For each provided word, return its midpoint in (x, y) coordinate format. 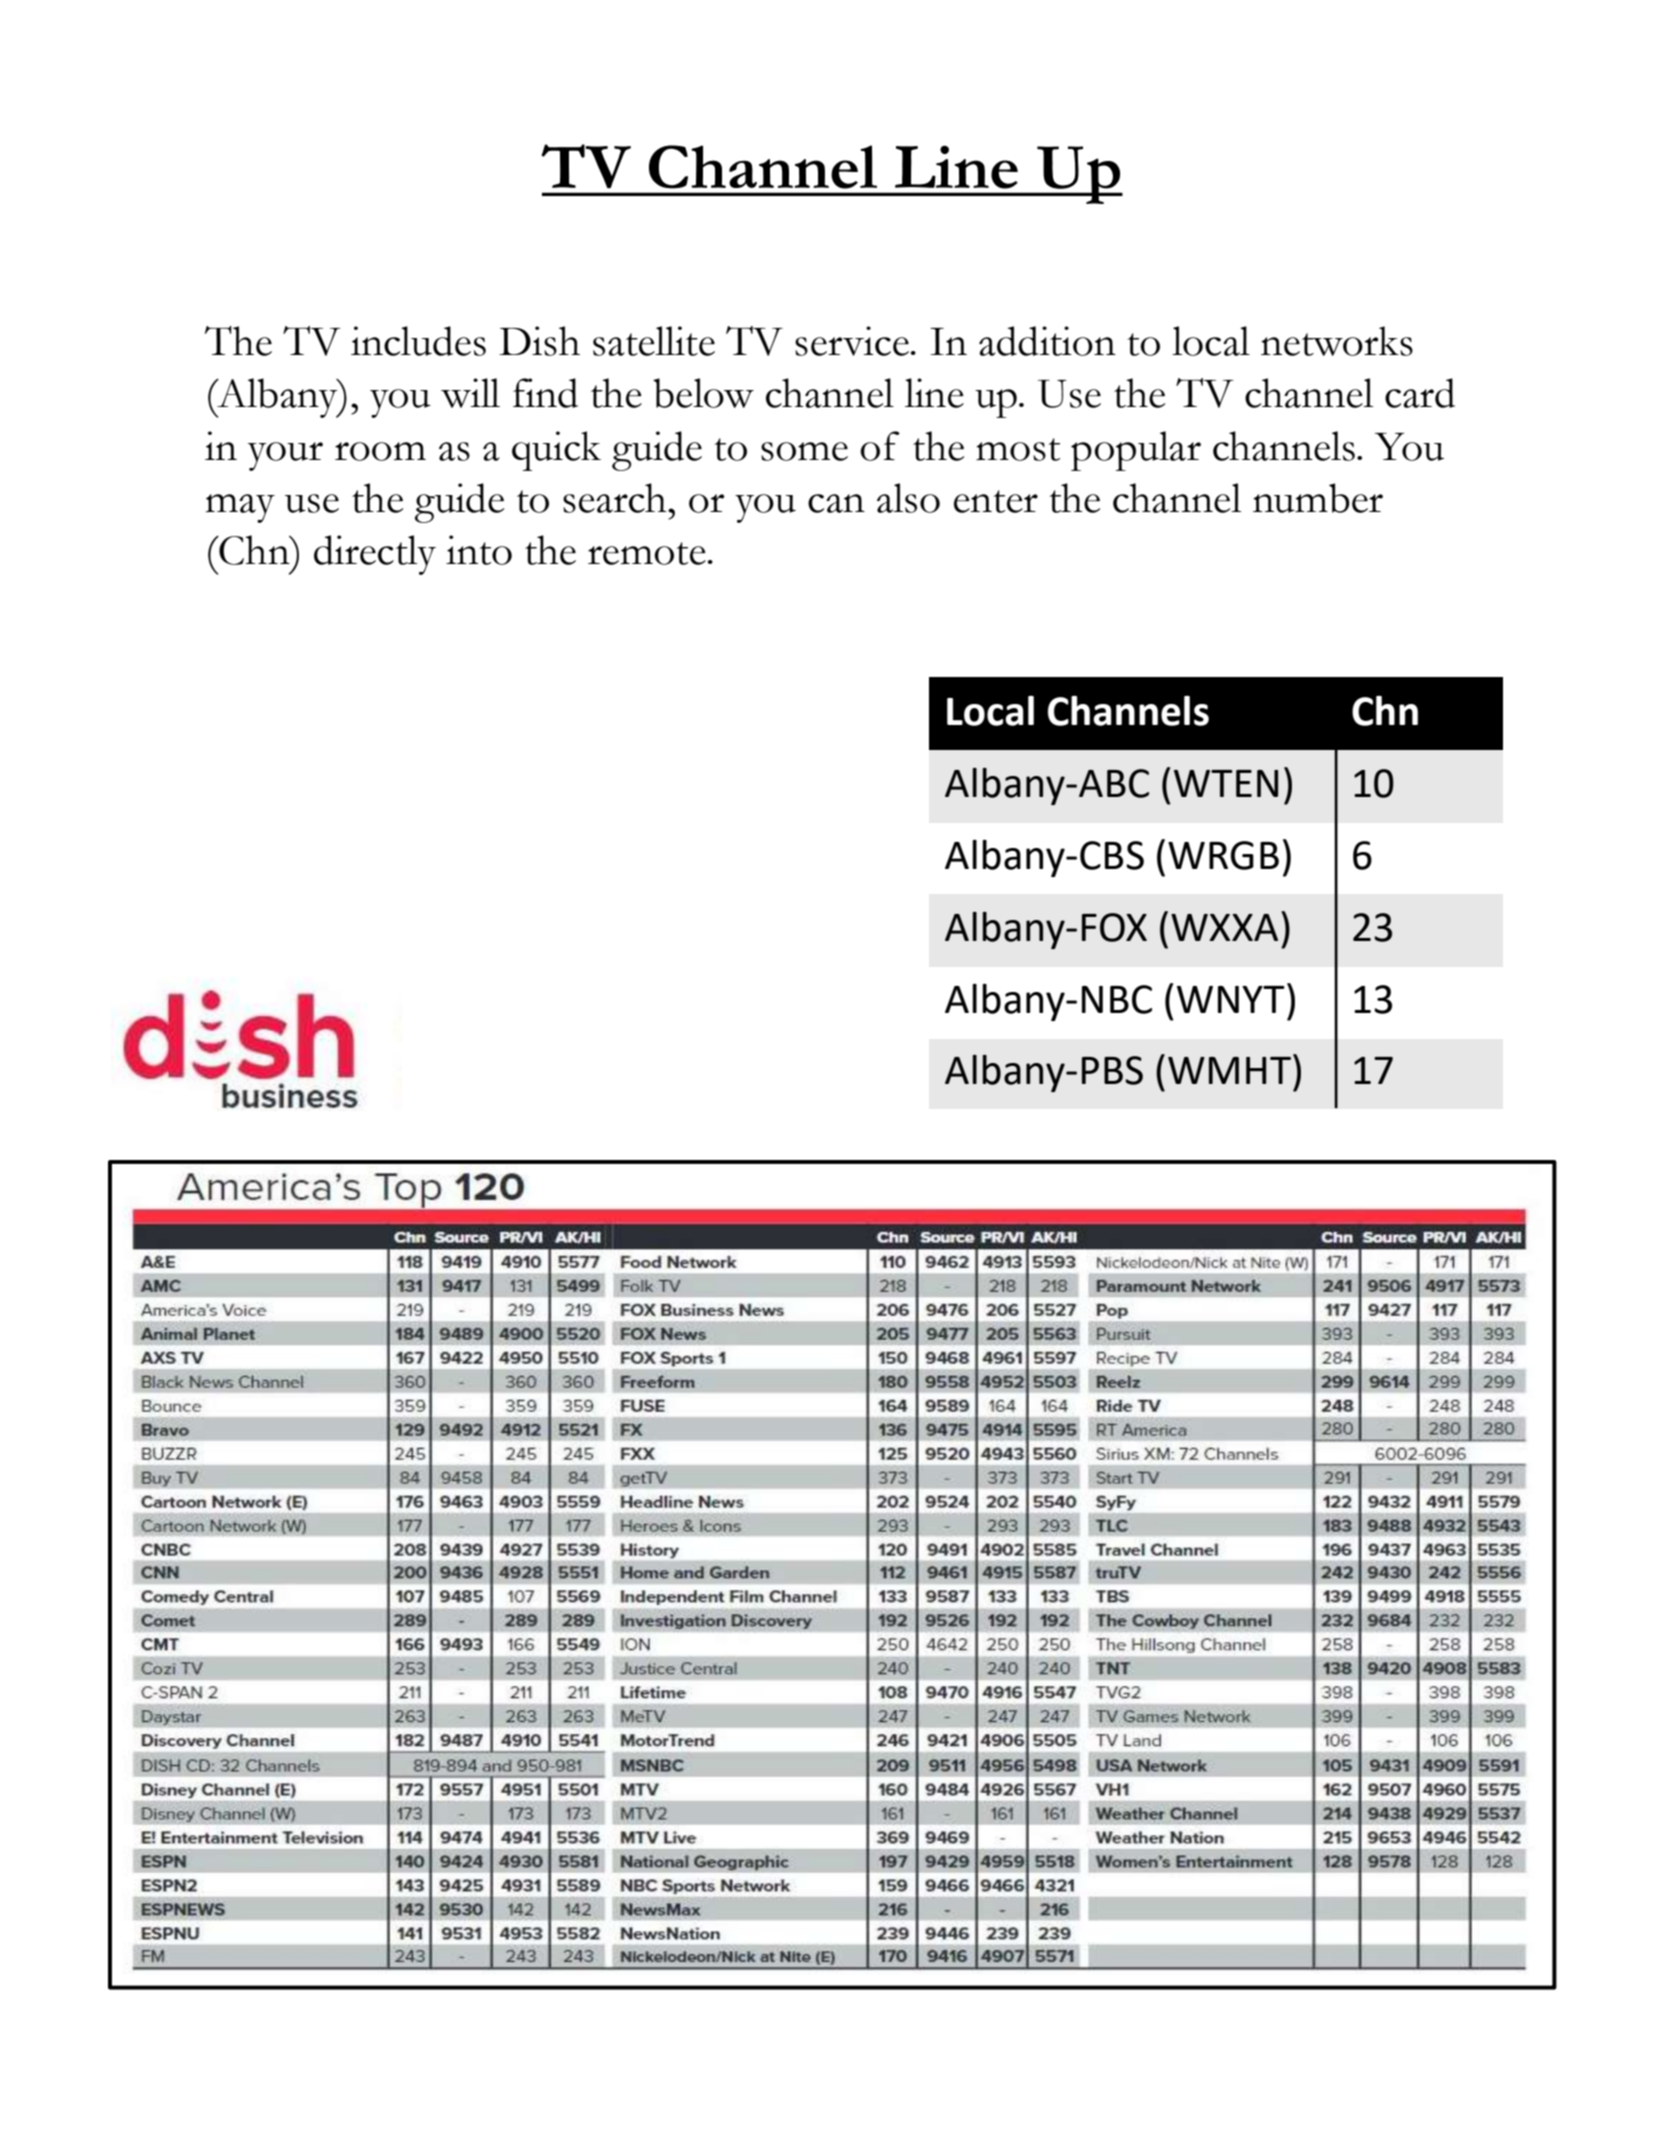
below (703, 393)
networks (1337, 341)
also (908, 498)
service (852, 341)
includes (418, 341)
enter (996, 501)
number (1318, 498)
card (1420, 393)
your (285, 456)
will (470, 393)
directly (375, 555)
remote (647, 553)
